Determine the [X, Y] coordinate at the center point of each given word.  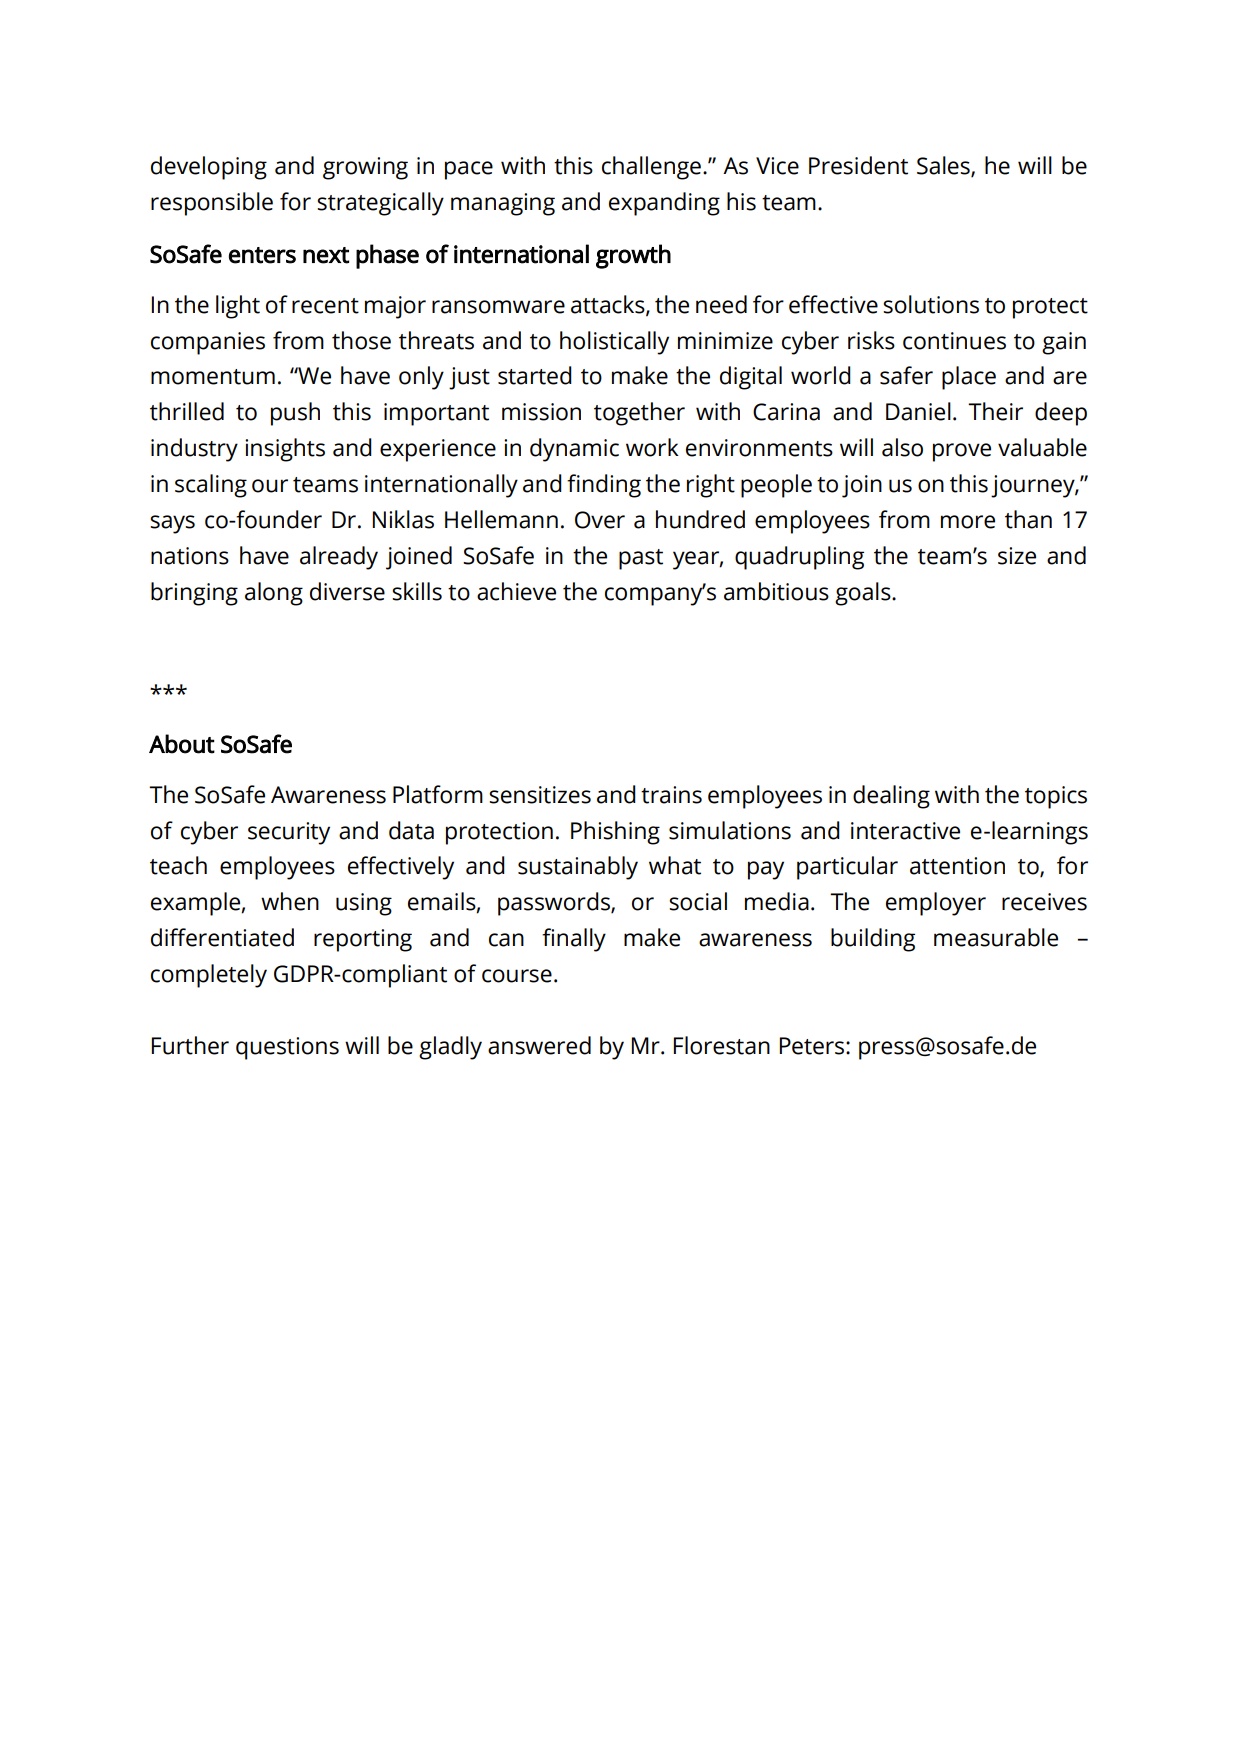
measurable [996, 937]
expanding [664, 204]
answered [539, 1045]
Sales [944, 166]
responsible [212, 204]
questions [287, 1048]
